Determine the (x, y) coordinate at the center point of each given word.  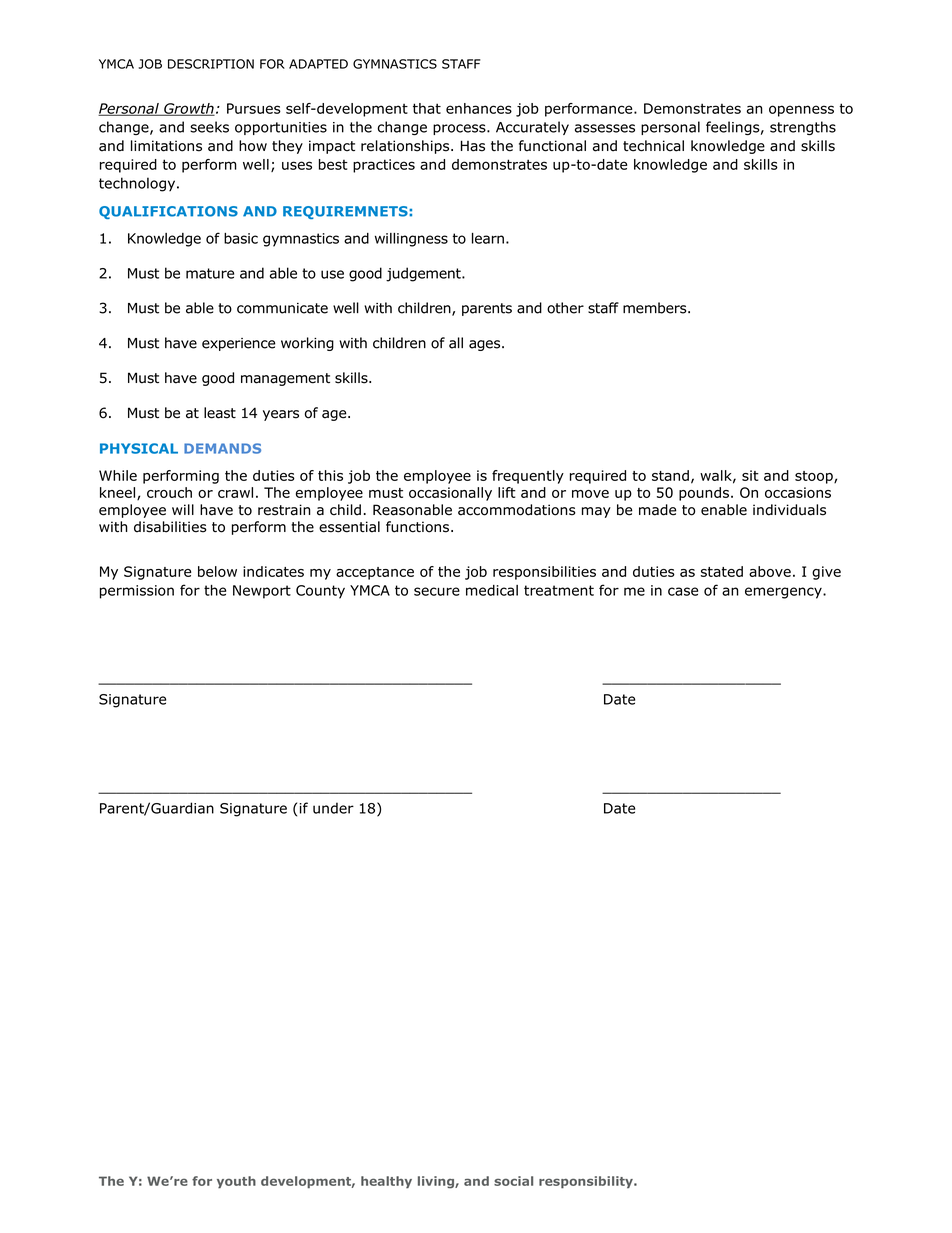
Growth (188, 109)
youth (236, 1182)
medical (492, 590)
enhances (479, 108)
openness (801, 111)
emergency (784, 593)
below (217, 571)
